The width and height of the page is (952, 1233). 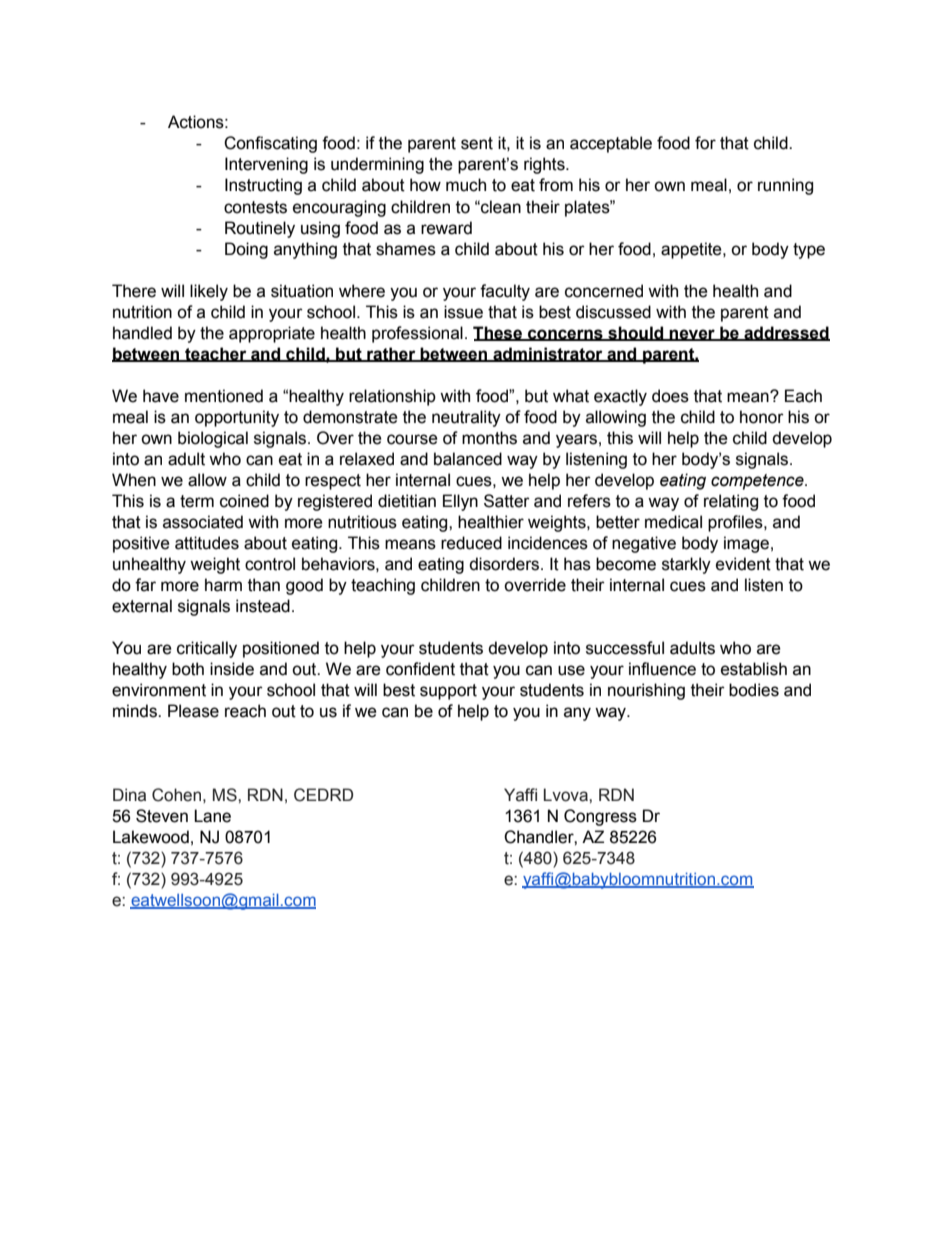 What do you see at coordinates (212, 816) in the page?
I see `Lane` at bounding box center [212, 816].
